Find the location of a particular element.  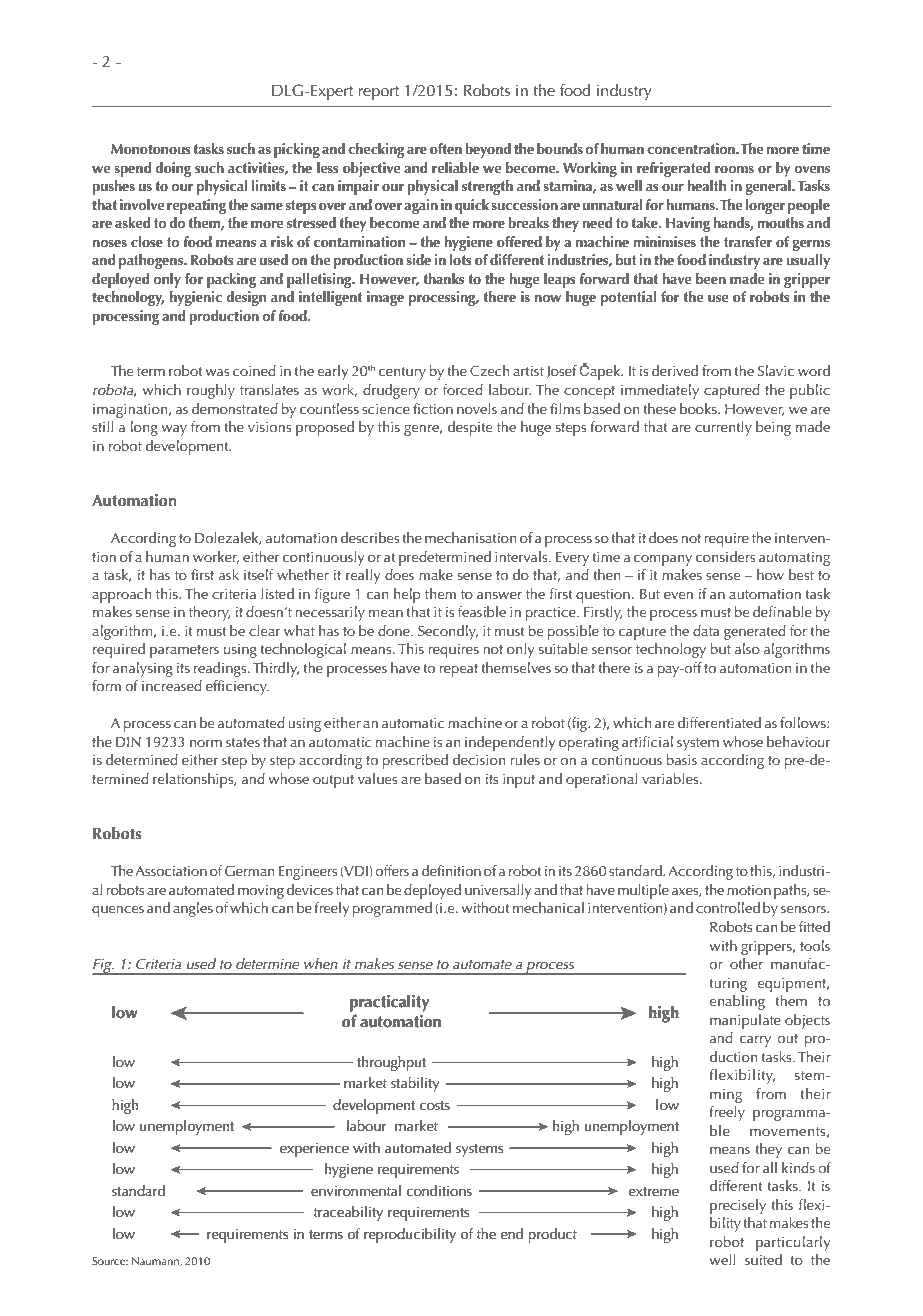

often is located at coordinates (446, 149).
